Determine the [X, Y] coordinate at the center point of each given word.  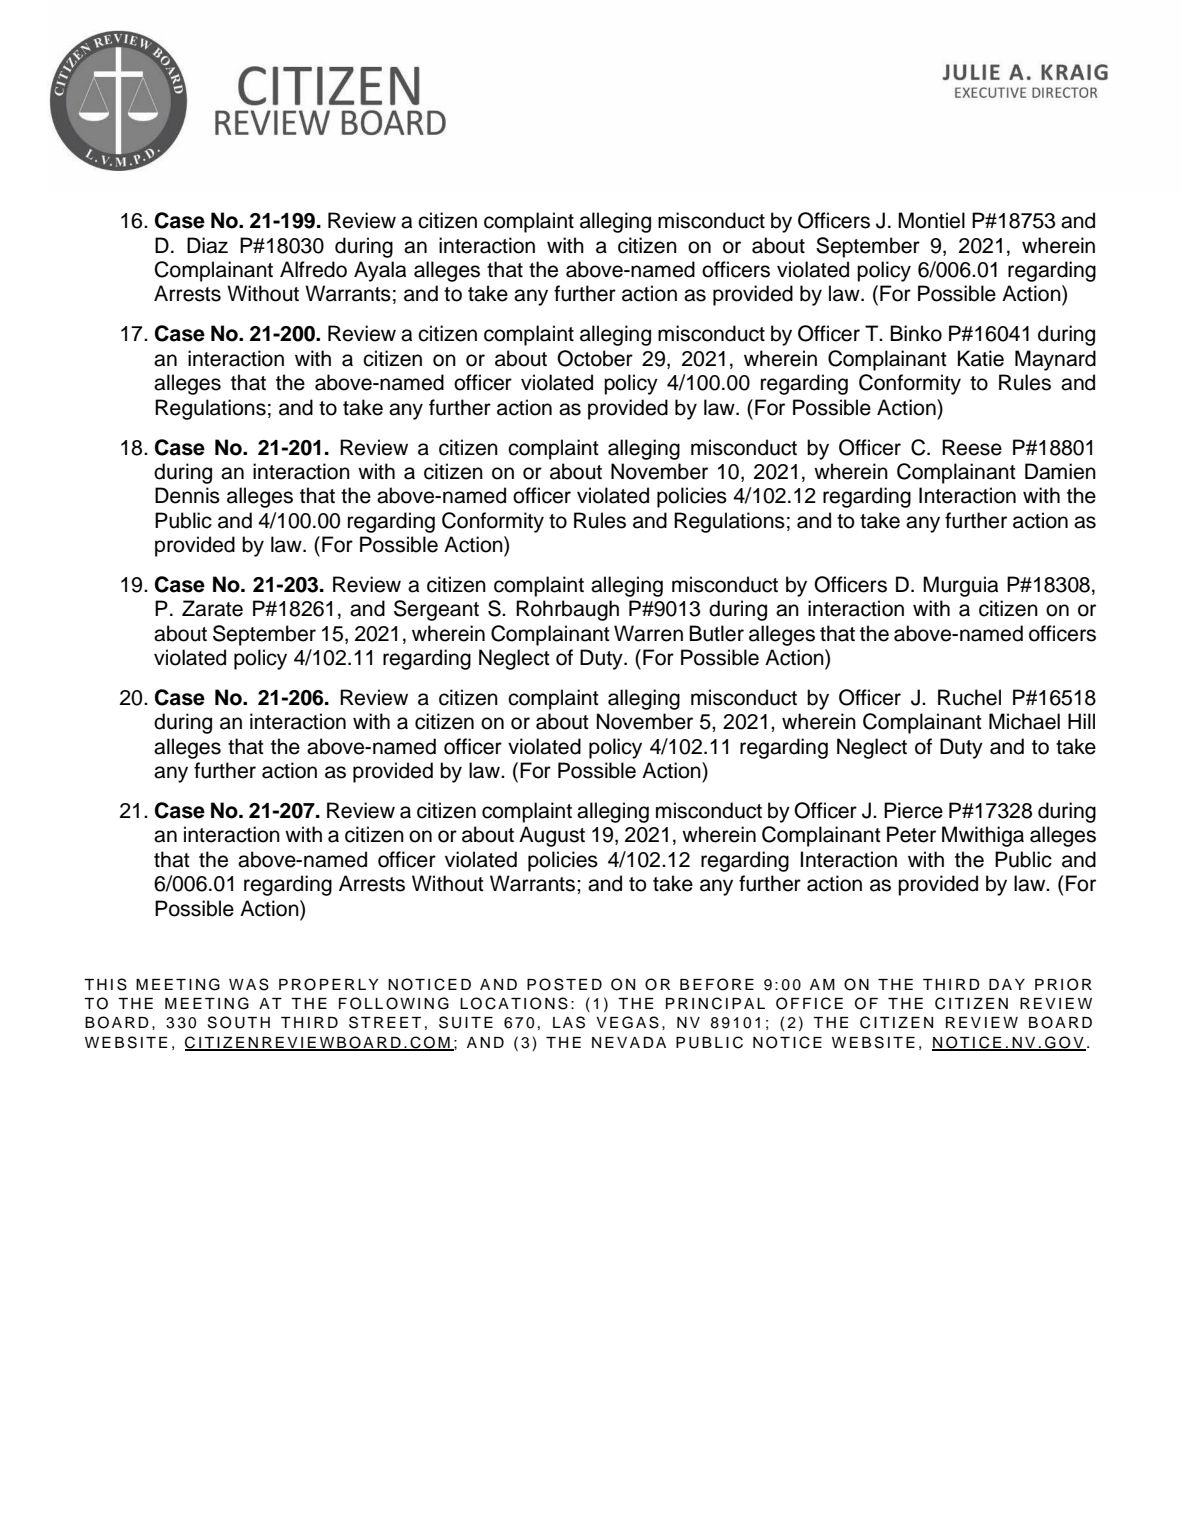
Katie [981, 358]
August [552, 836]
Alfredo [313, 269]
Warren [648, 633]
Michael [1024, 721]
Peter [911, 834]
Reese [972, 447]
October [595, 358]
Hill [1081, 721]
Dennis [187, 495]
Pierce [913, 810]
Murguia [960, 586]
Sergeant [436, 610]
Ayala [380, 271]
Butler [716, 633]
